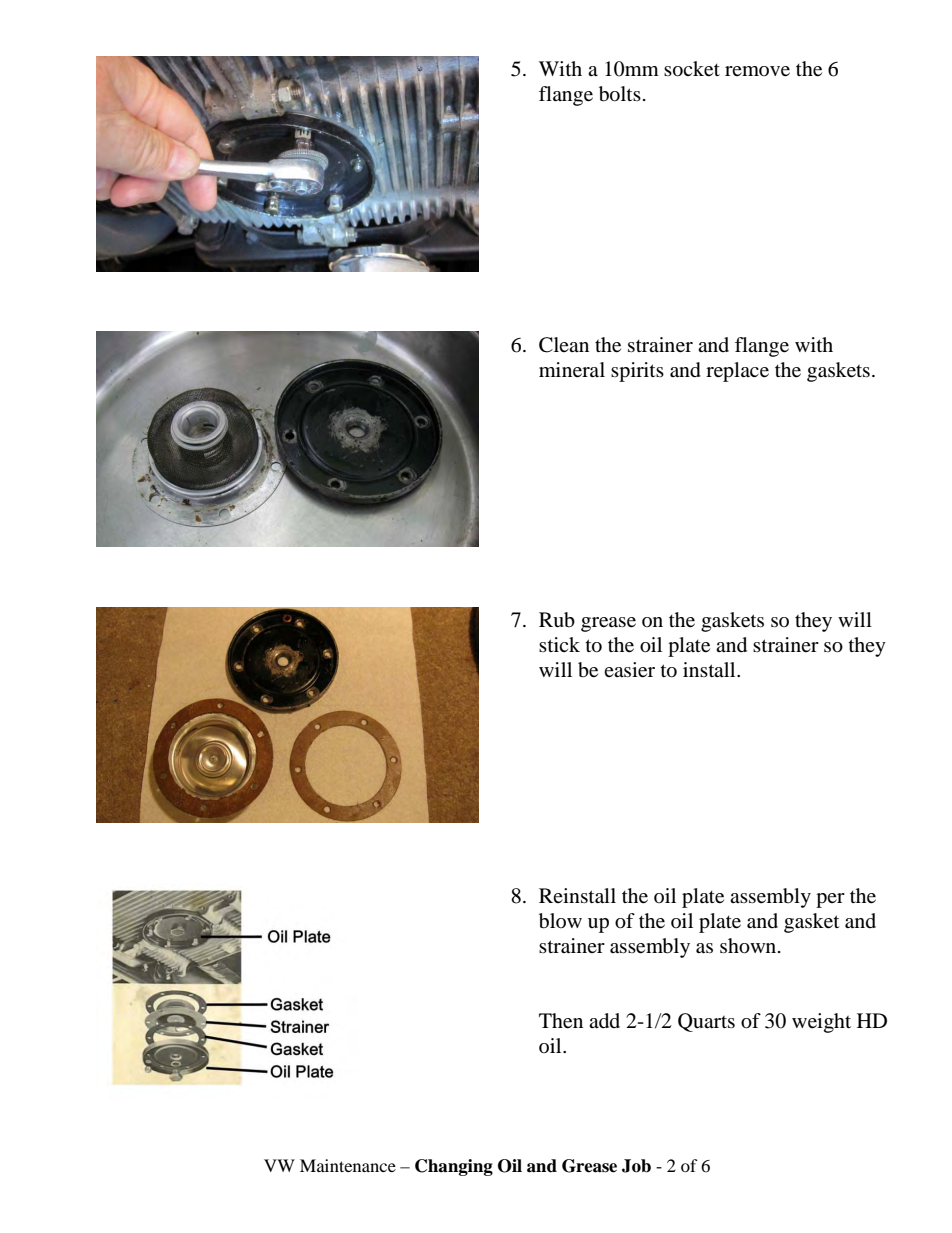 This page has height=1233, width=952. I want to click on Job, so click(636, 1166).
